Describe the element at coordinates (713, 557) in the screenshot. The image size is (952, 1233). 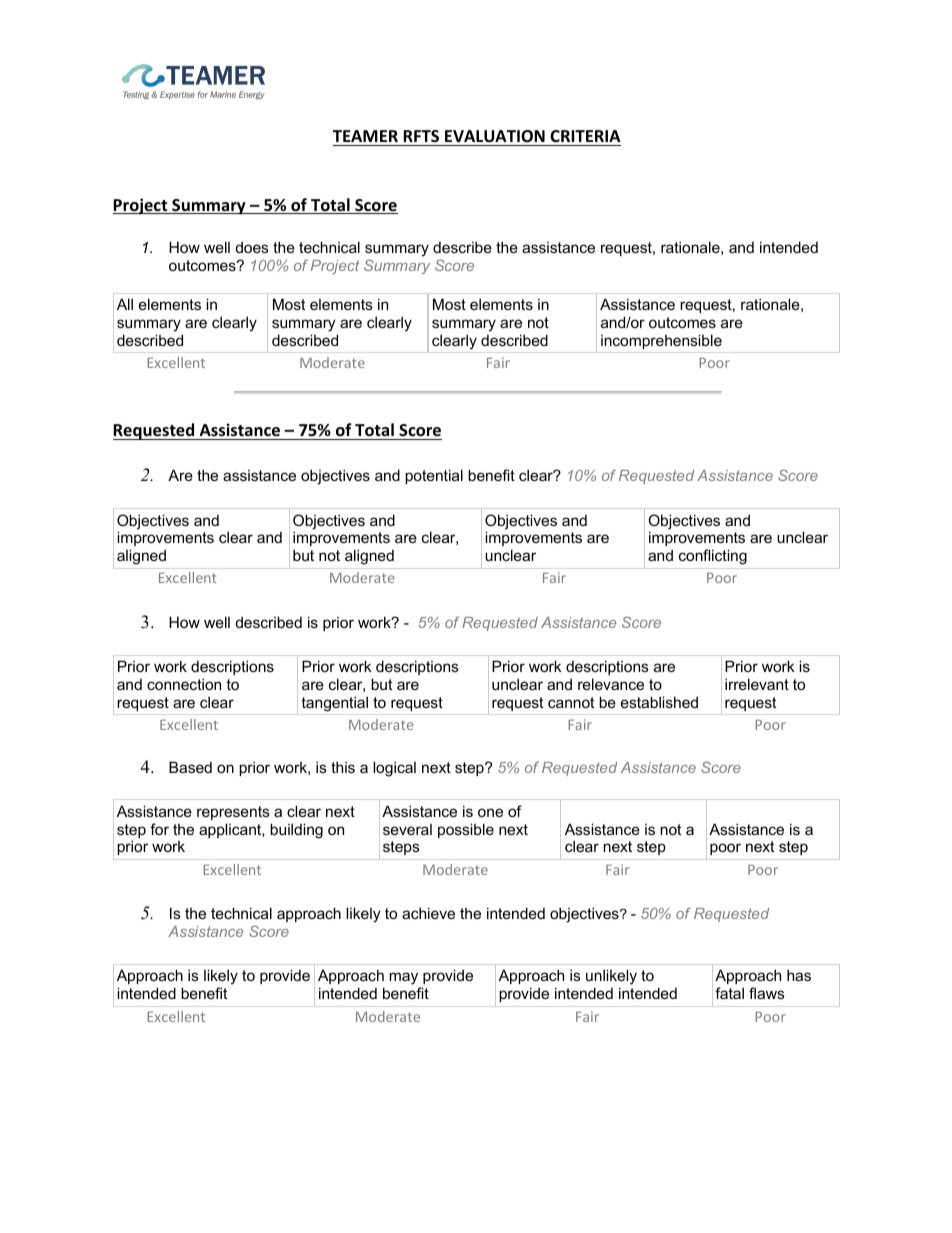
I see `conflicting` at that location.
